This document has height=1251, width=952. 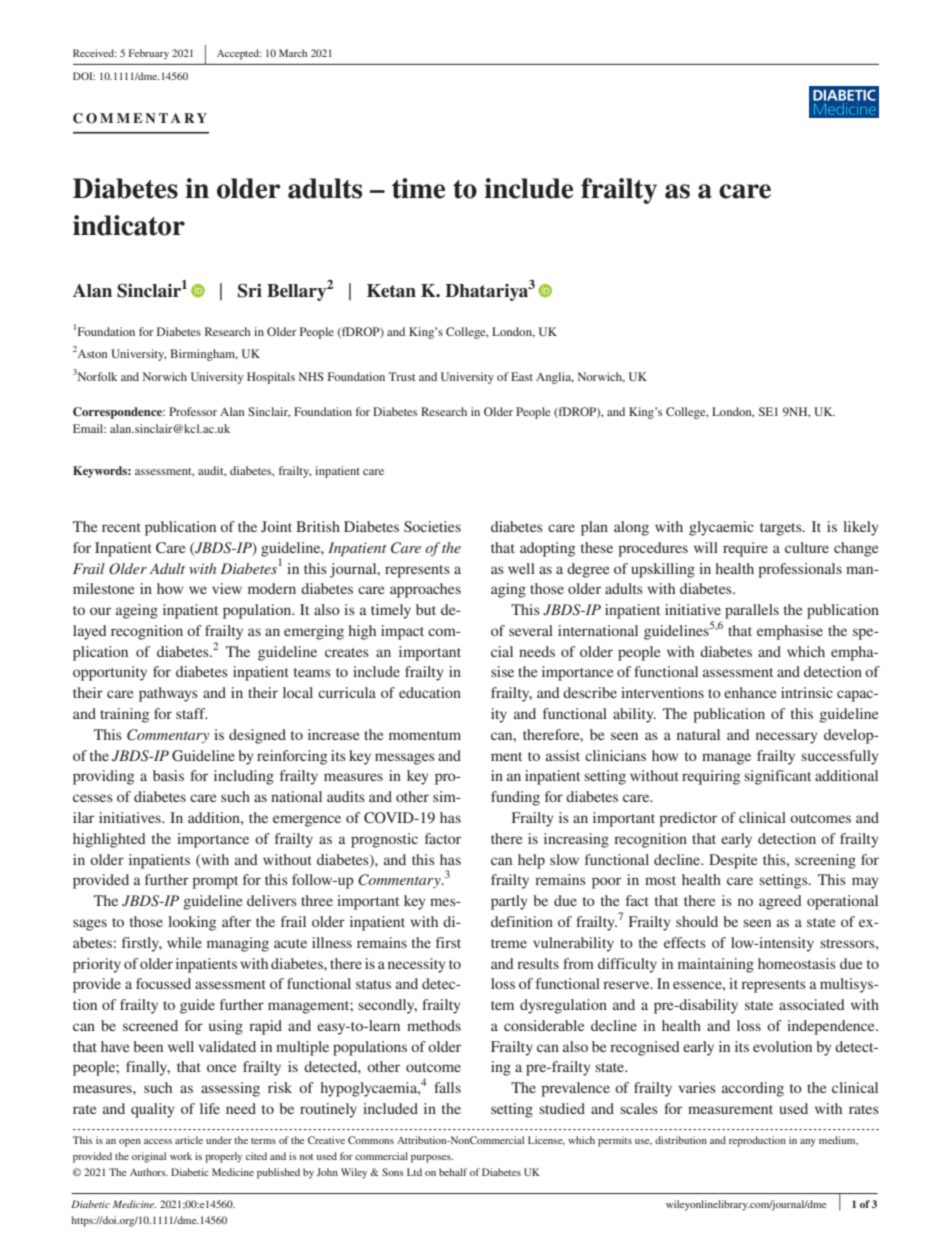 I want to click on Professor, so click(x=193, y=411).
